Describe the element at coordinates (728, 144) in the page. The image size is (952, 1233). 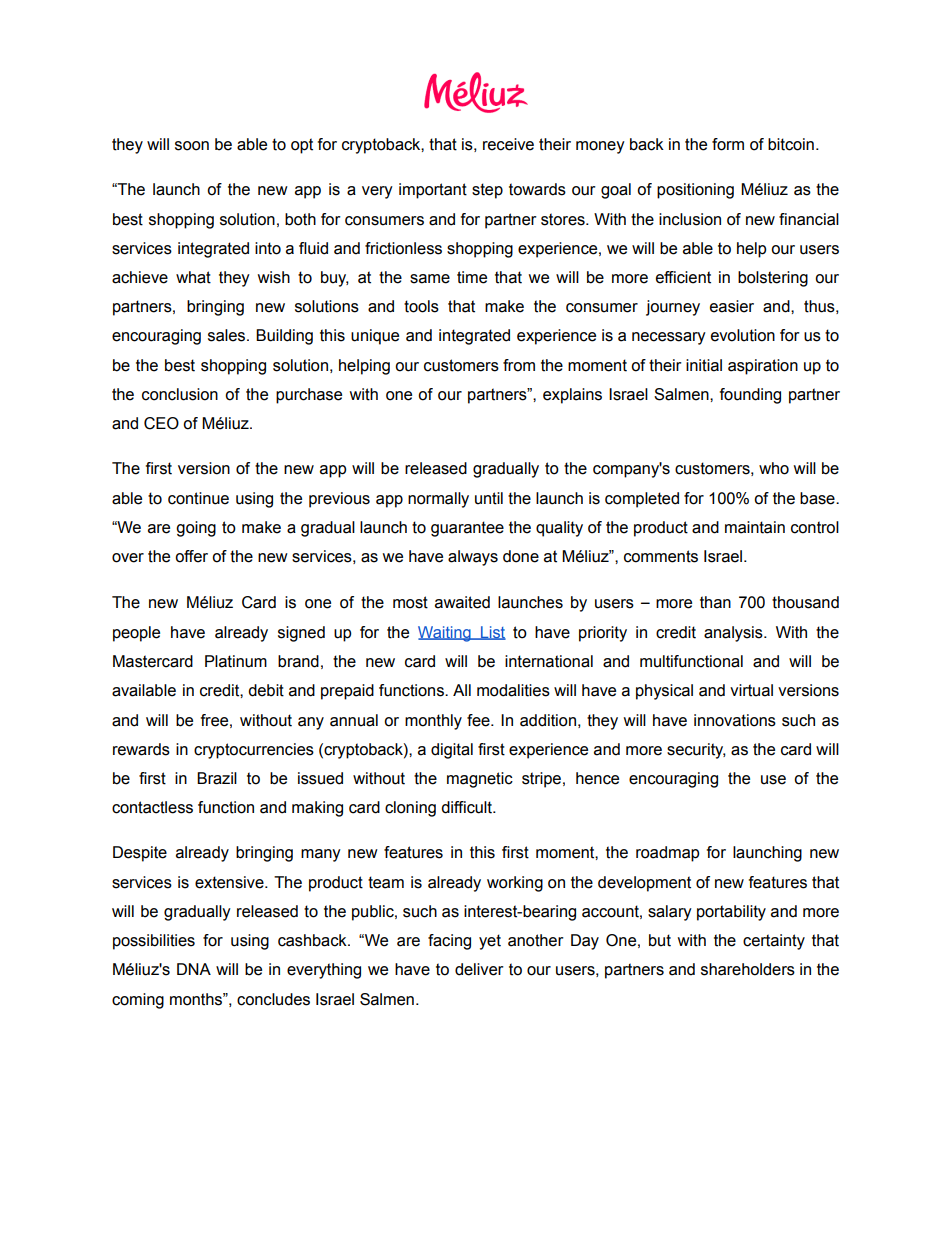
I see `form` at that location.
